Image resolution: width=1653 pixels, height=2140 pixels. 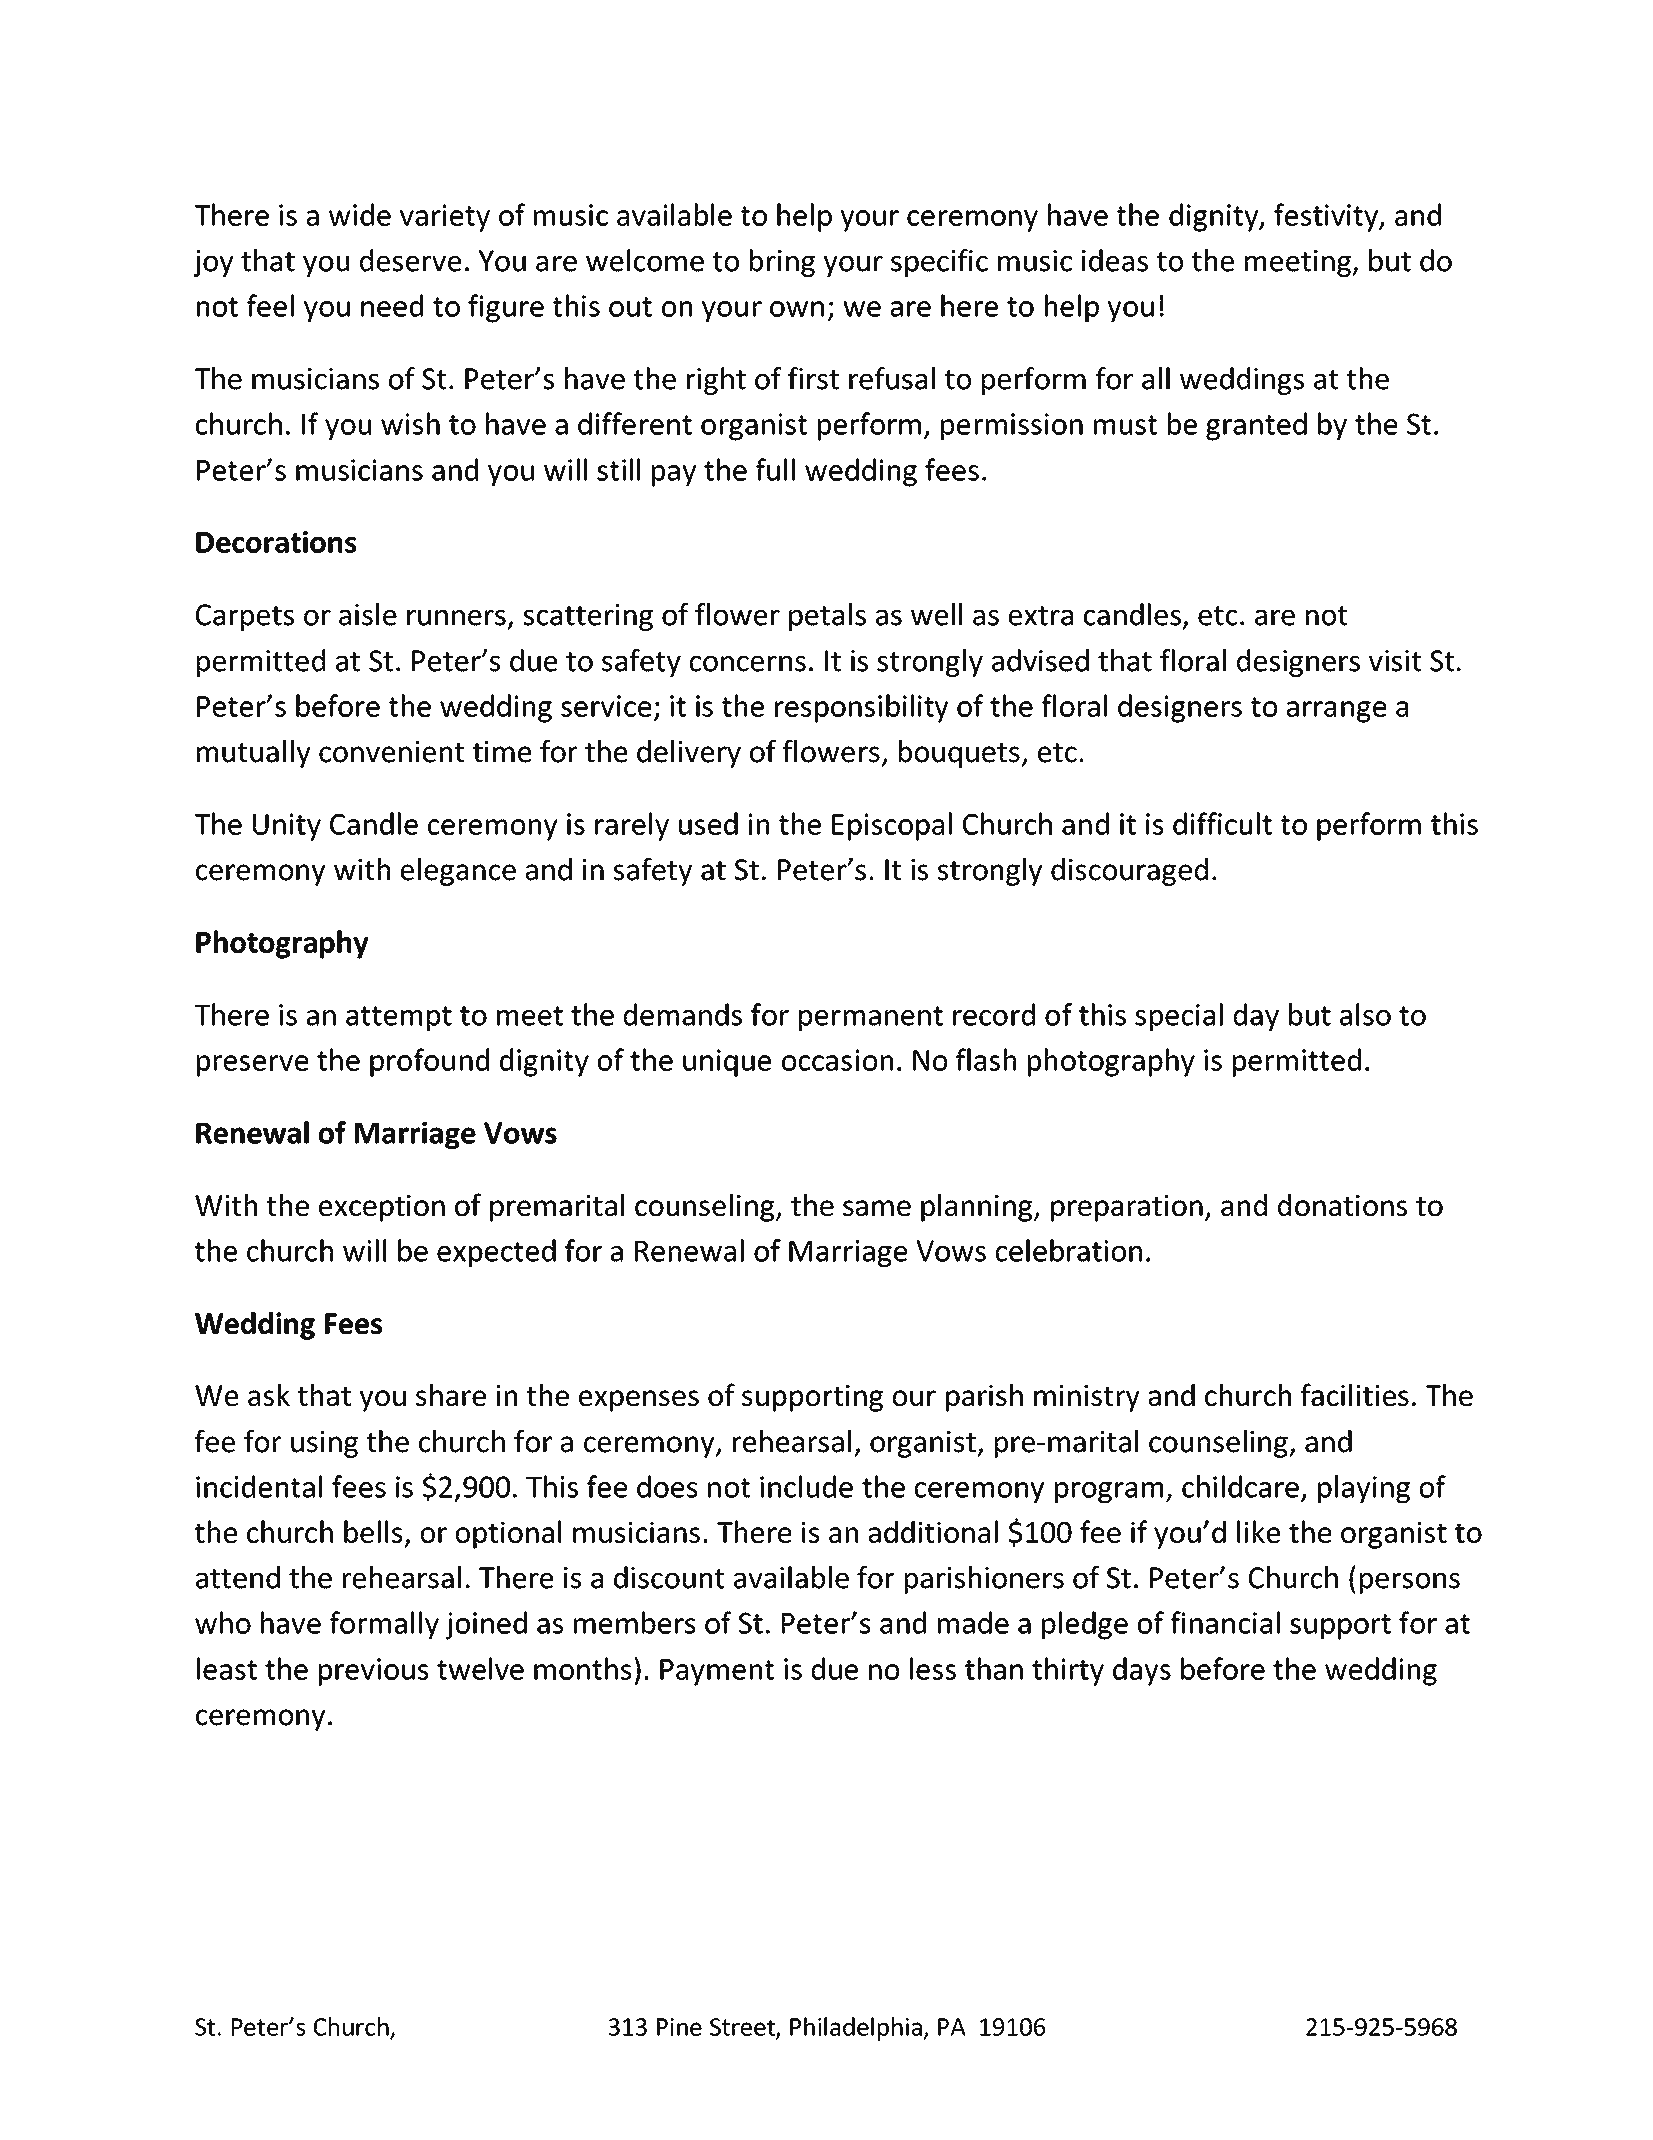 What do you see at coordinates (391, 752) in the page?
I see `convenient` at bounding box center [391, 752].
